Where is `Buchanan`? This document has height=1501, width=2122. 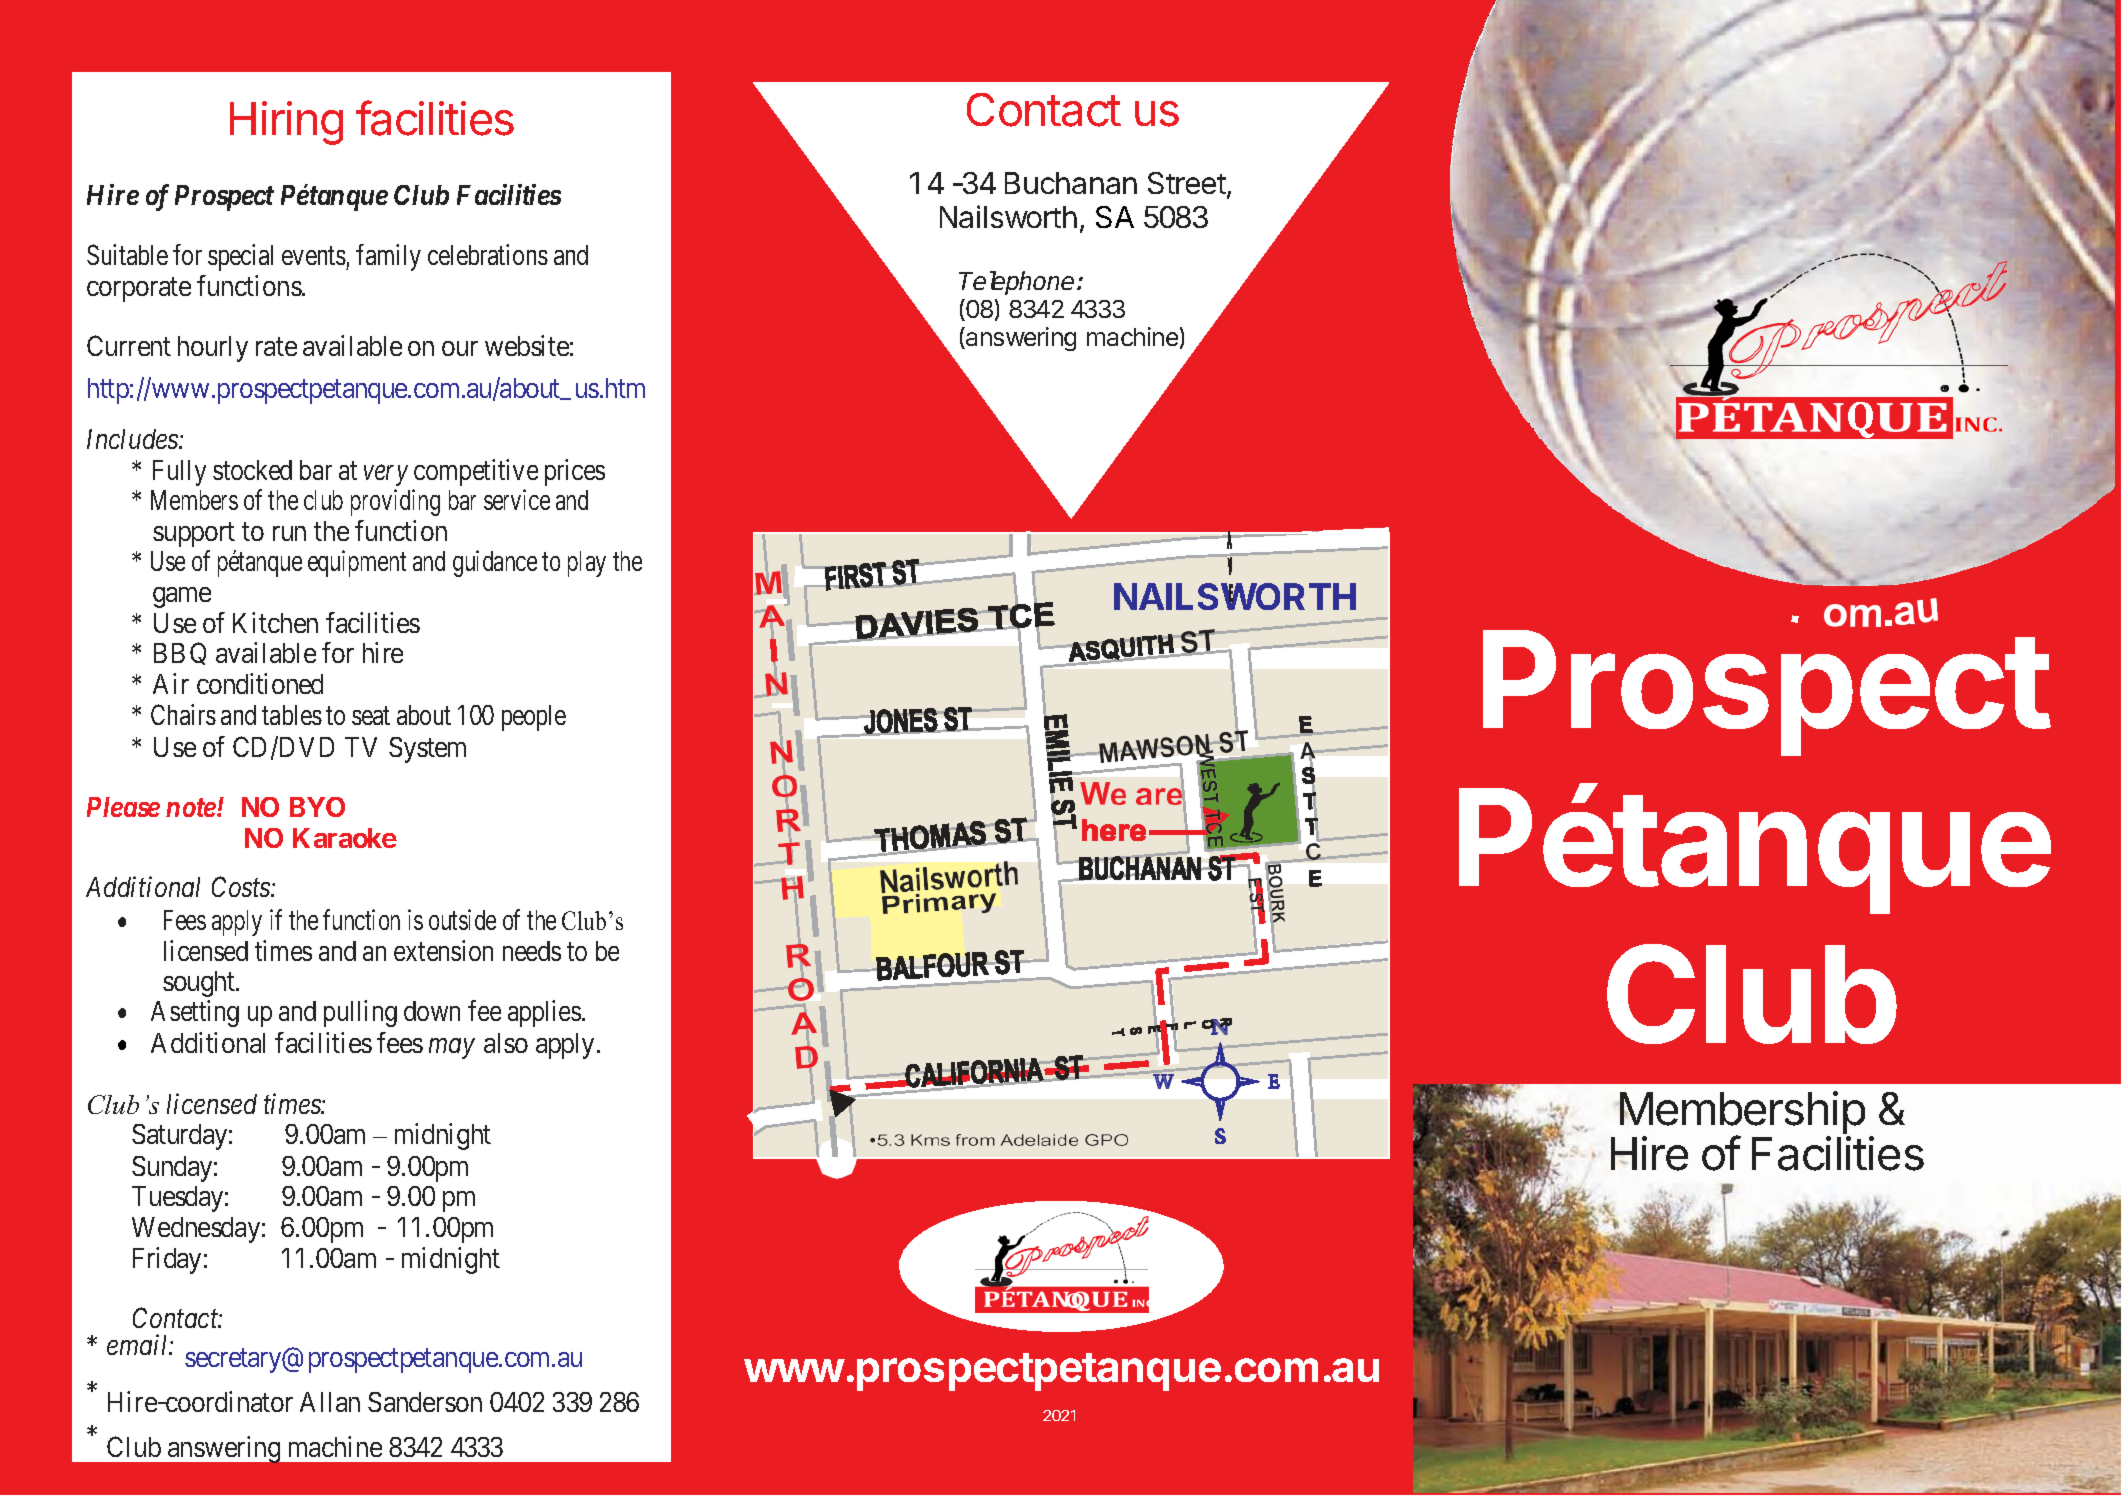
Buchanan is located at coordinates (1071, 183).
